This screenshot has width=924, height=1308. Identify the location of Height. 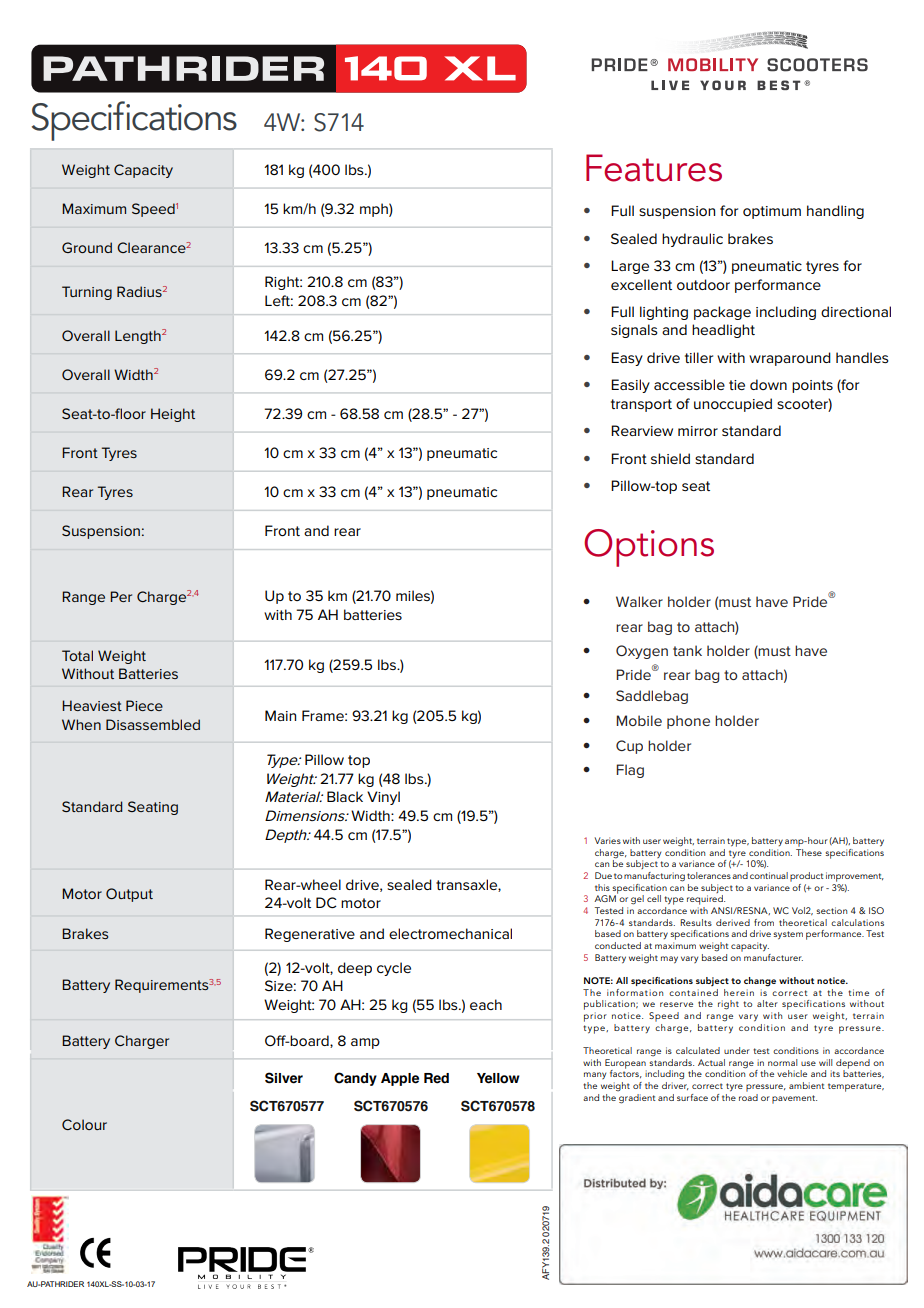
(173, 415).
